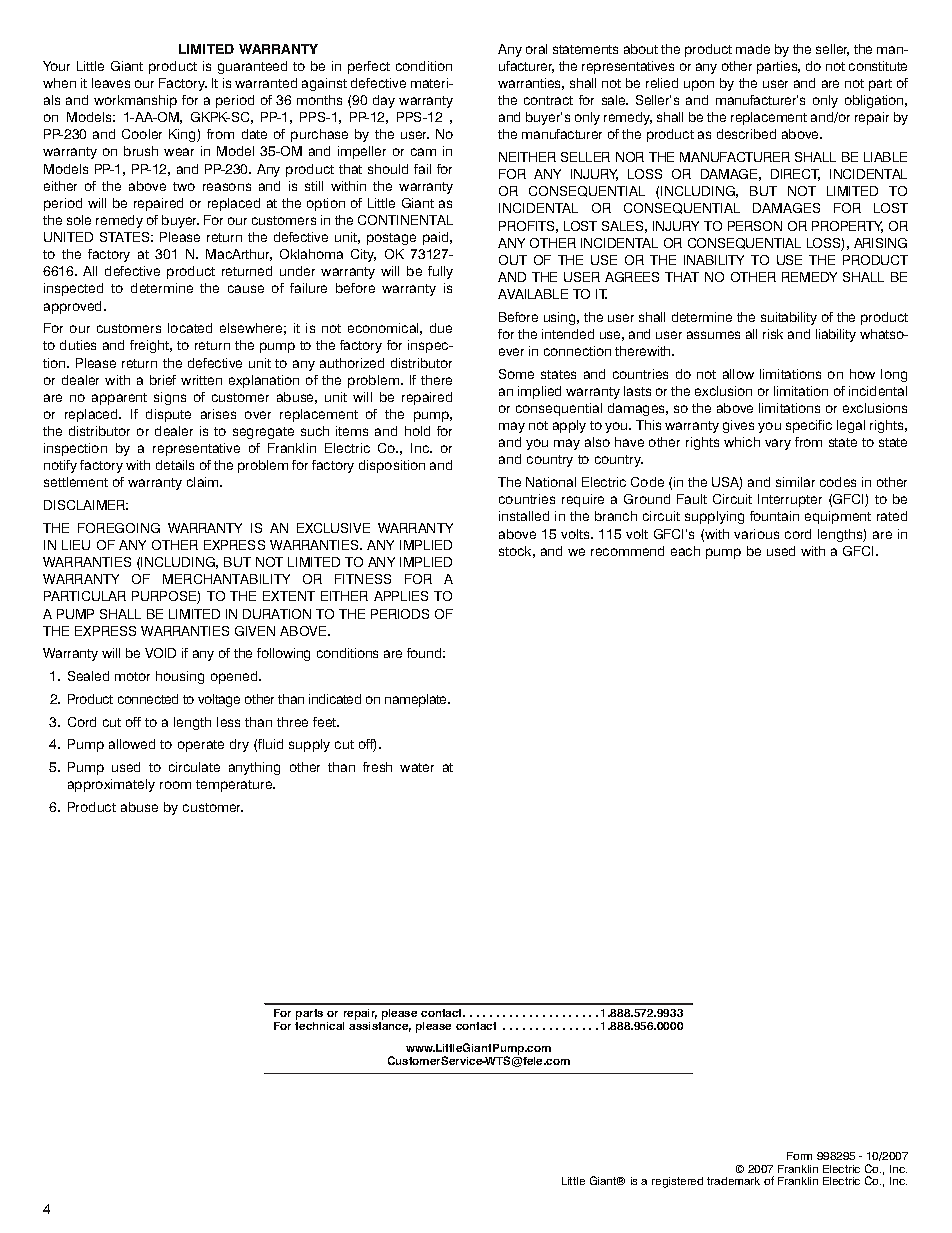  Describe the element at coordinates (163, 380) in the screenshot. I see `brief` at that location.
